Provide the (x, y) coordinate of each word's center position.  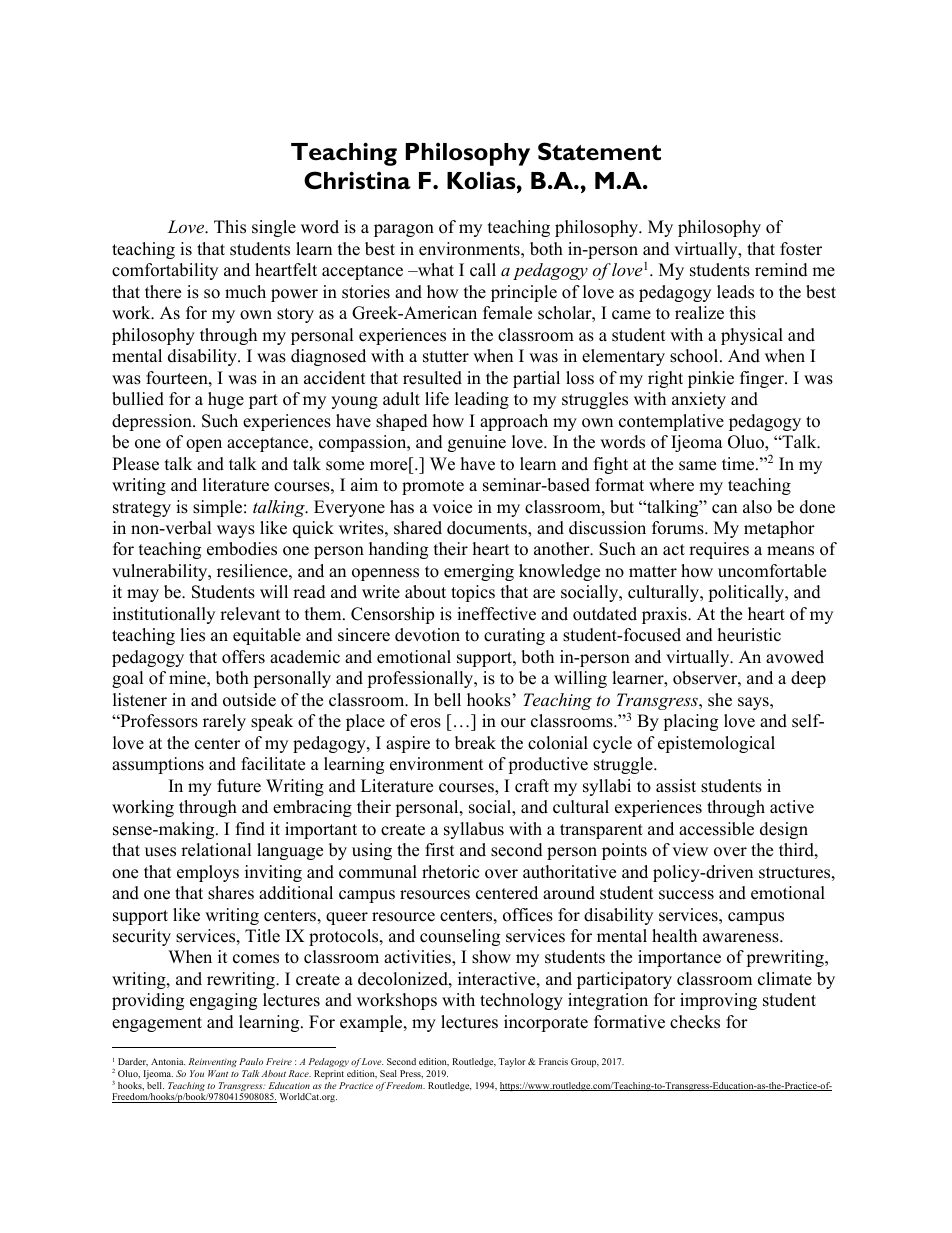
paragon (404, 230)
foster (801, 249)
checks (695, 1022)
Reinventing (213, 1064)
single (274, 228)
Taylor (512, 1062)
